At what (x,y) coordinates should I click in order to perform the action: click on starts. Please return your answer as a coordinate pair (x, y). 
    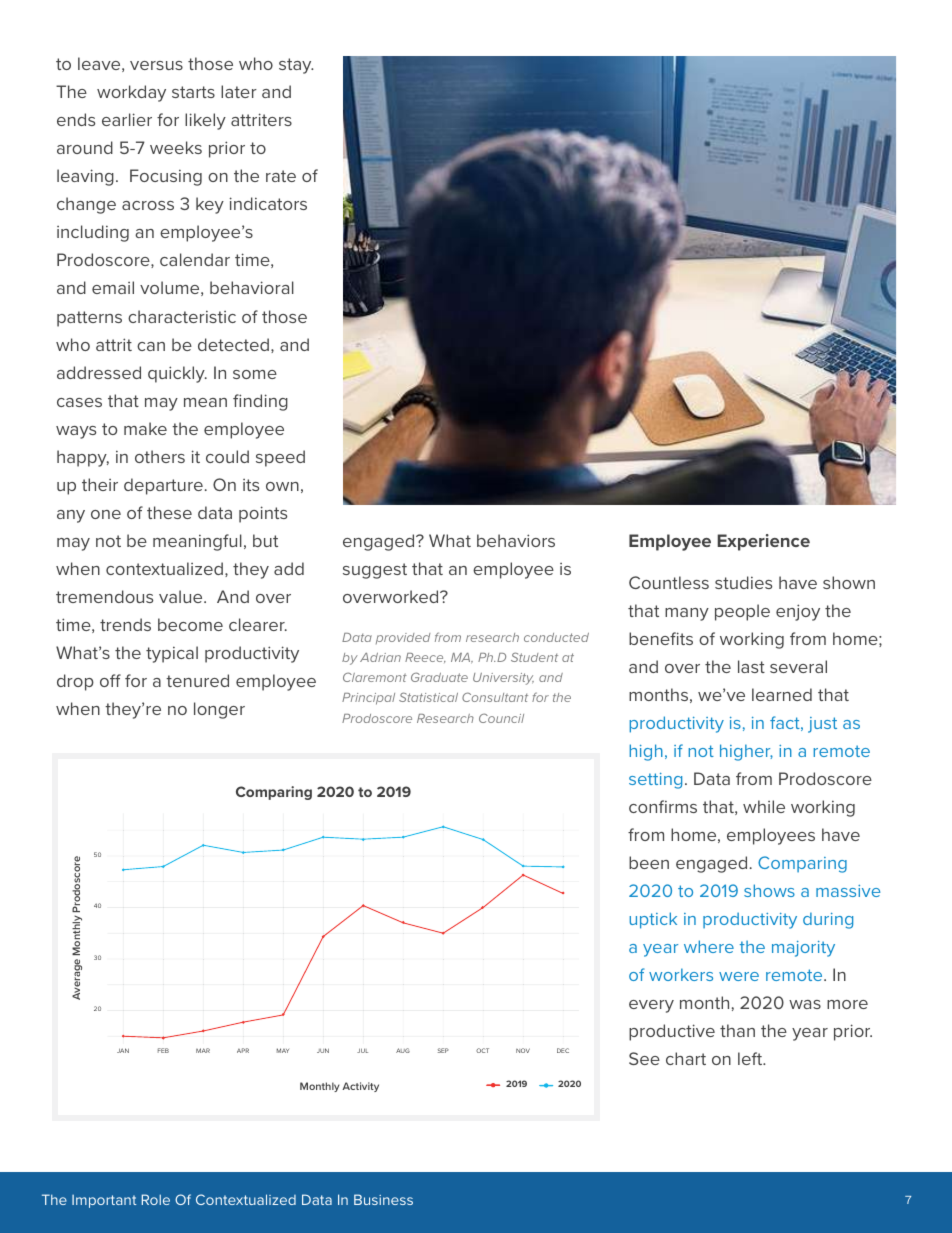
    Looking at the image, I should click on (193, 92).
